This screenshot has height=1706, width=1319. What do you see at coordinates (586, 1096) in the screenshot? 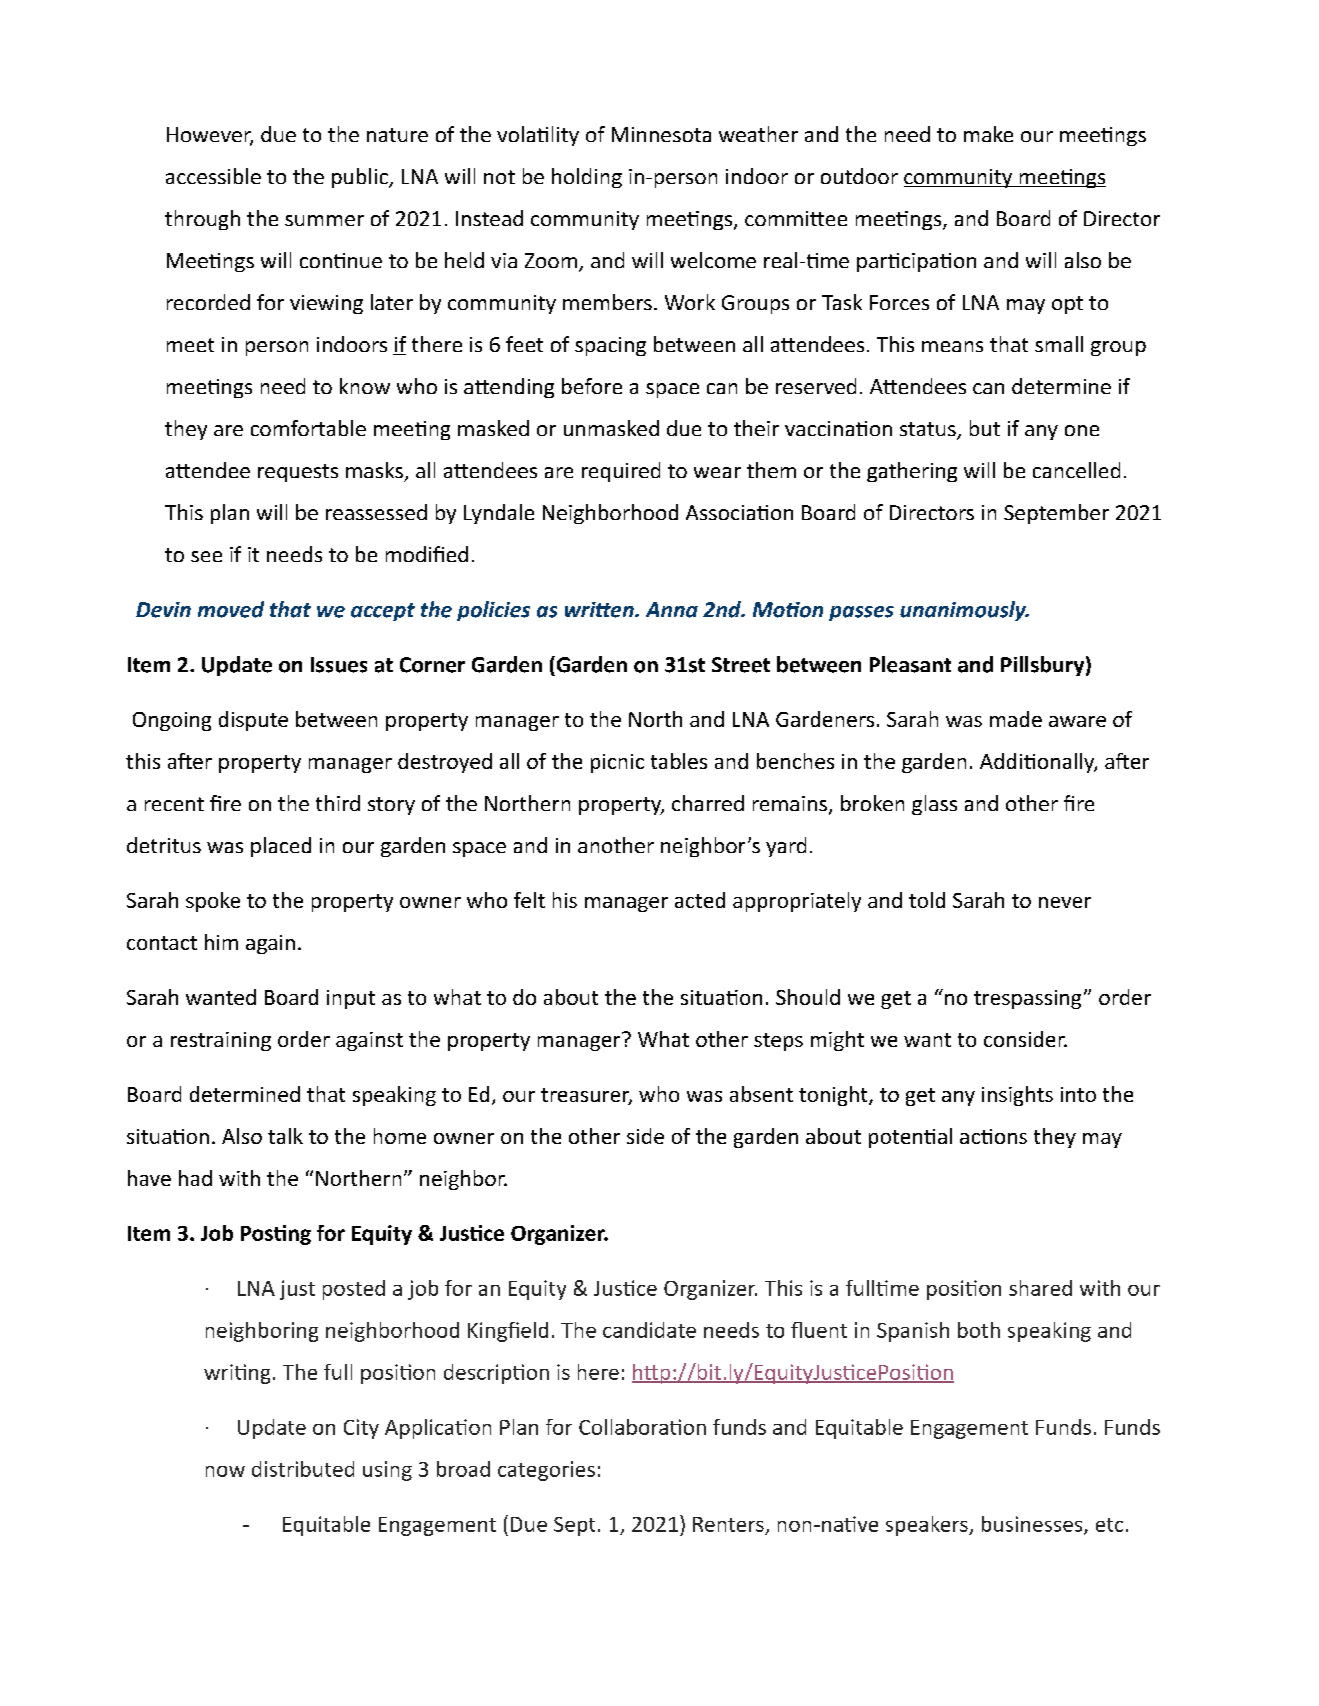
I see `treasurer` at bounding box center [586, 1096].
